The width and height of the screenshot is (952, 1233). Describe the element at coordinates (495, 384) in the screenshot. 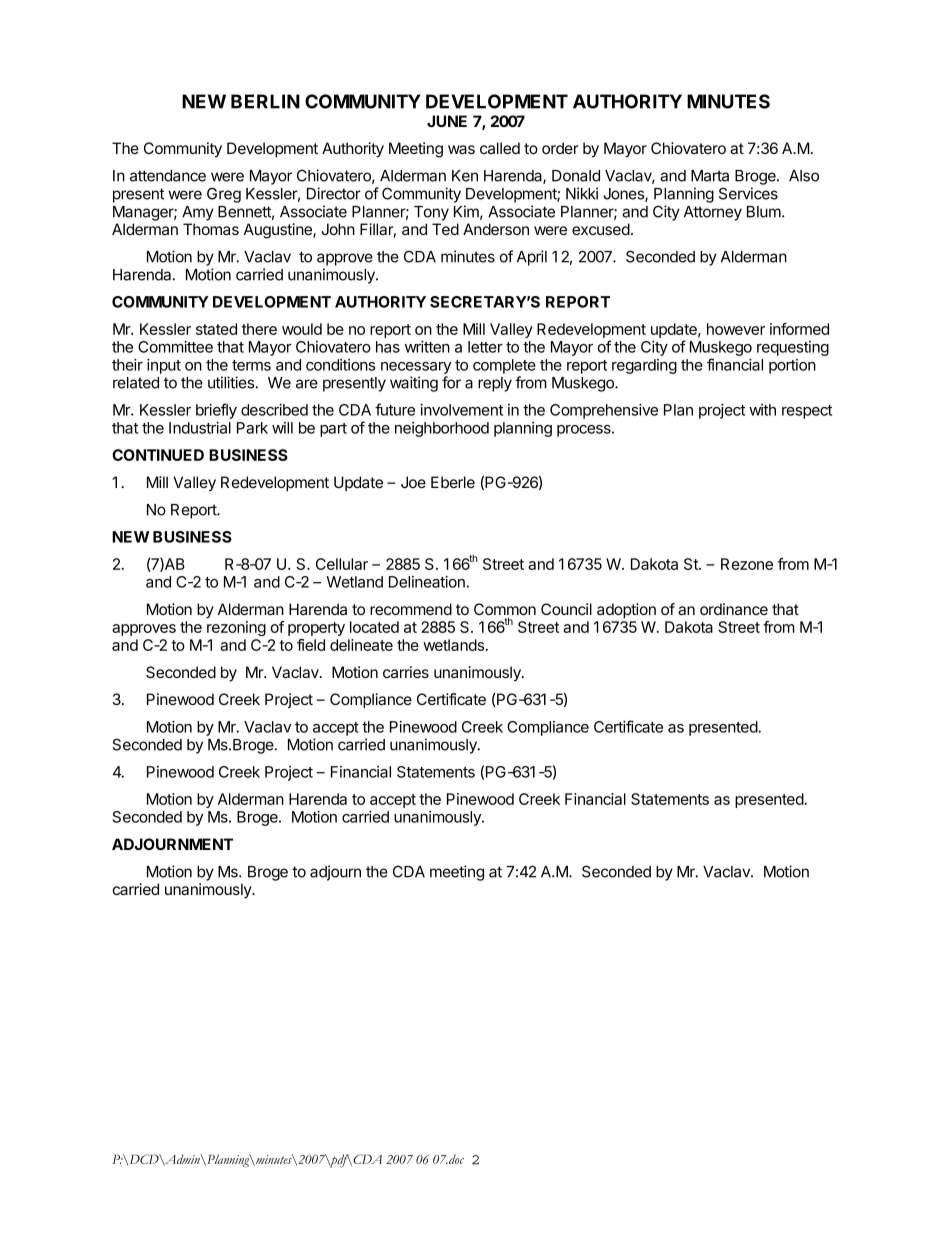

I see `reply` at that location.
